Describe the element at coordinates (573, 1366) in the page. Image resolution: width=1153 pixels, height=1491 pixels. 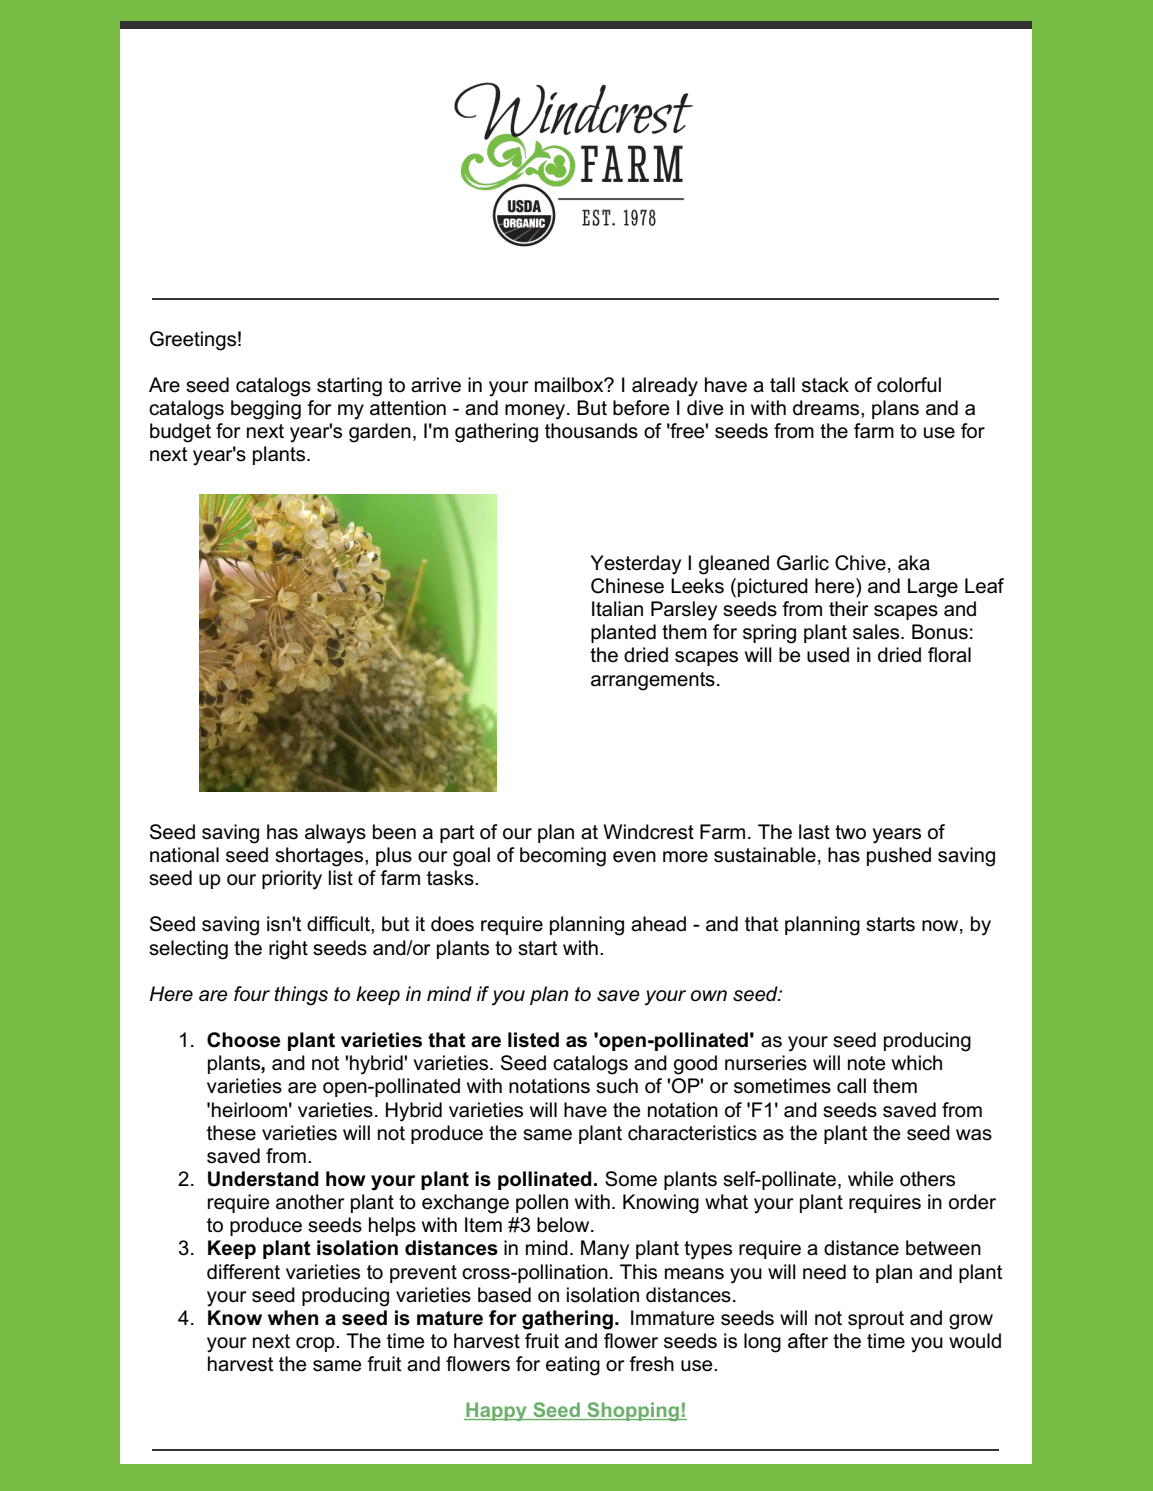
I see `eating` at that location.
